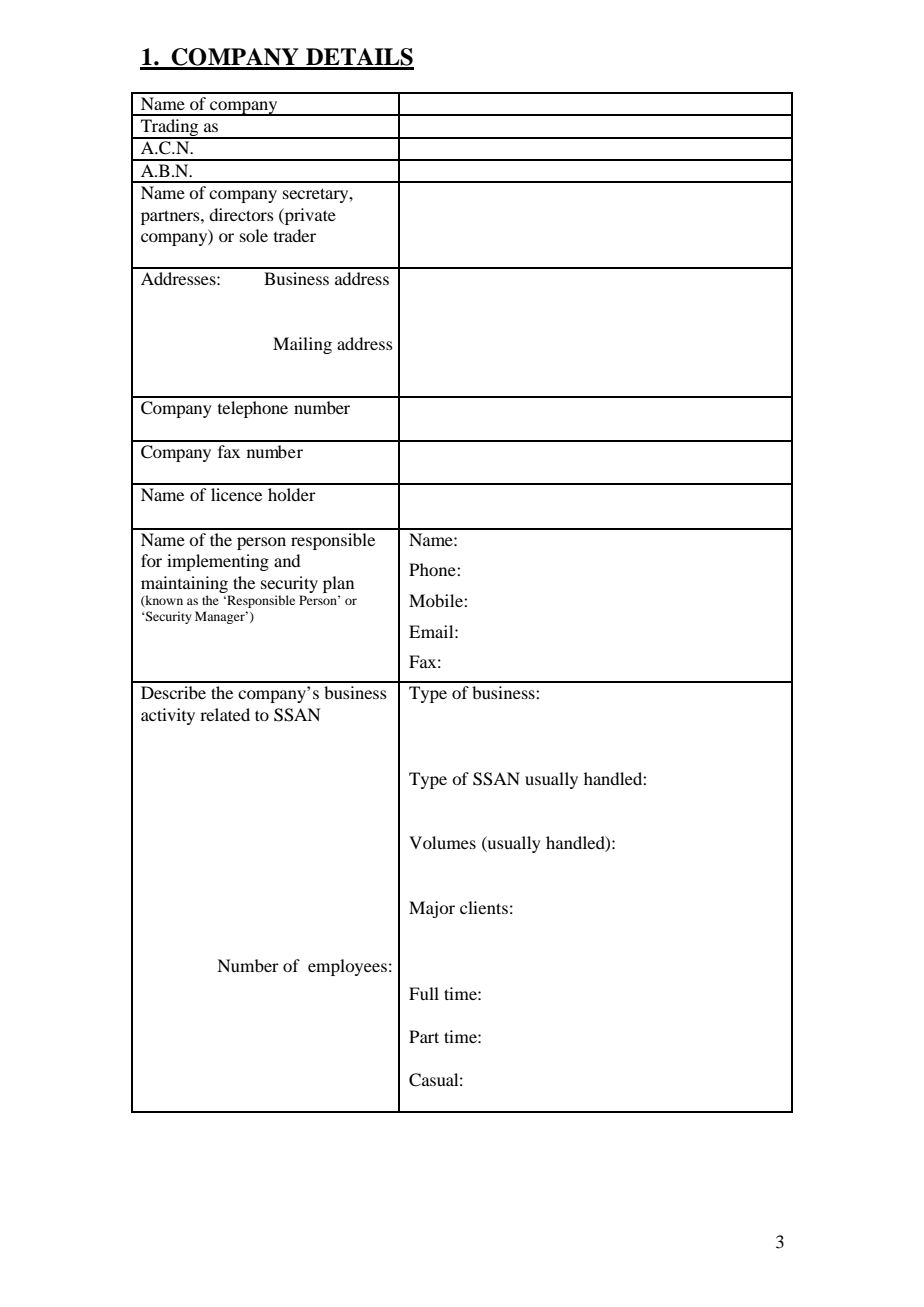 Image resolution: width=924 pixels, height=1307 pixels. I want to click on Mobile, so click(437, 600).
